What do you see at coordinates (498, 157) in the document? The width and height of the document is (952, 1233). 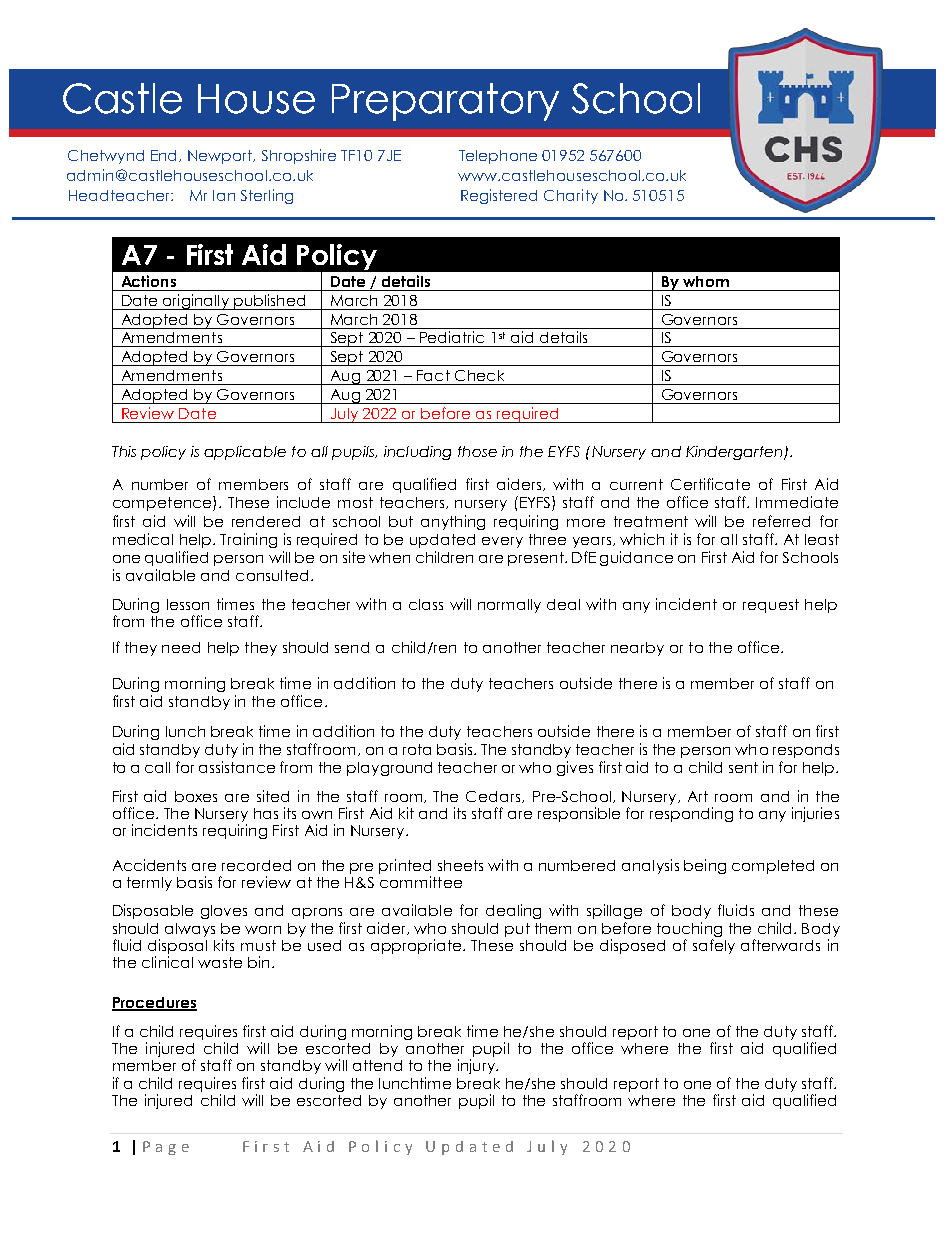 I see `Telephone` at bounding box center [498, 157].
